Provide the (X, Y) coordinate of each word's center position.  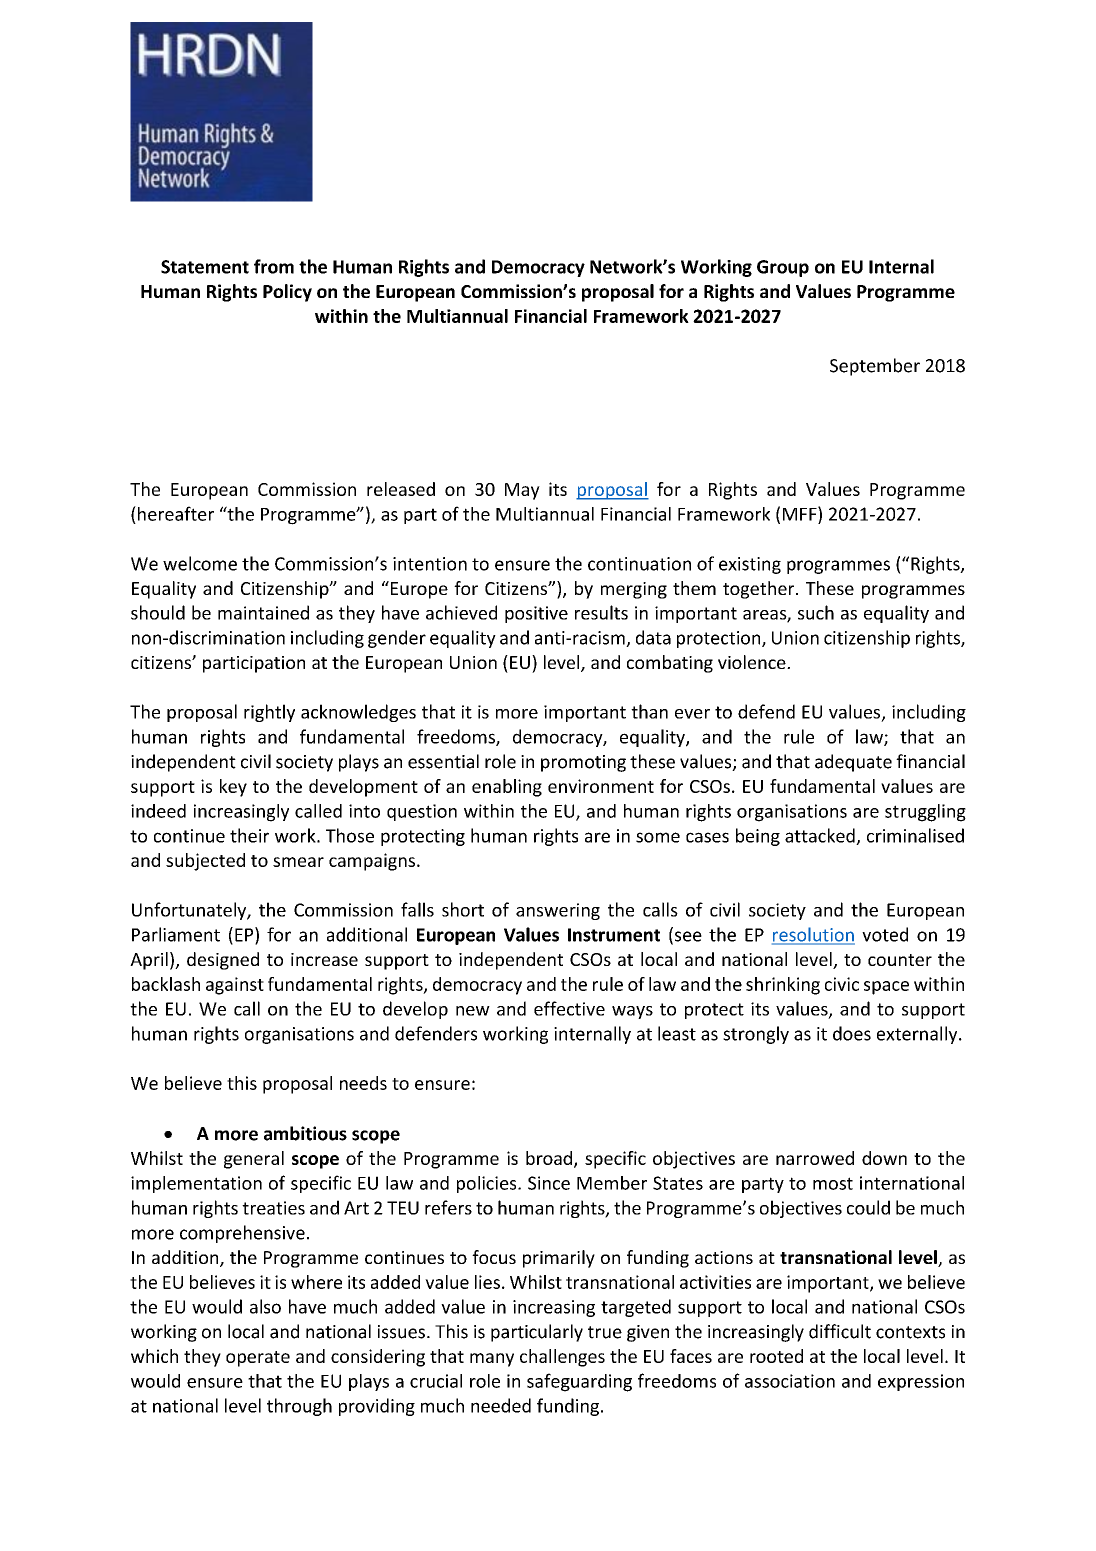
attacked (821, 836)
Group (783, 268)
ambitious (305, 1133)
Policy (287, 293)
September (875, 367)
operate (258, 1359)
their (249, 835)
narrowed (815, 1158)
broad (549, 1158)
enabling (507, 788)
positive (536, 614)
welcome (200, 563)
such (816, 612)
